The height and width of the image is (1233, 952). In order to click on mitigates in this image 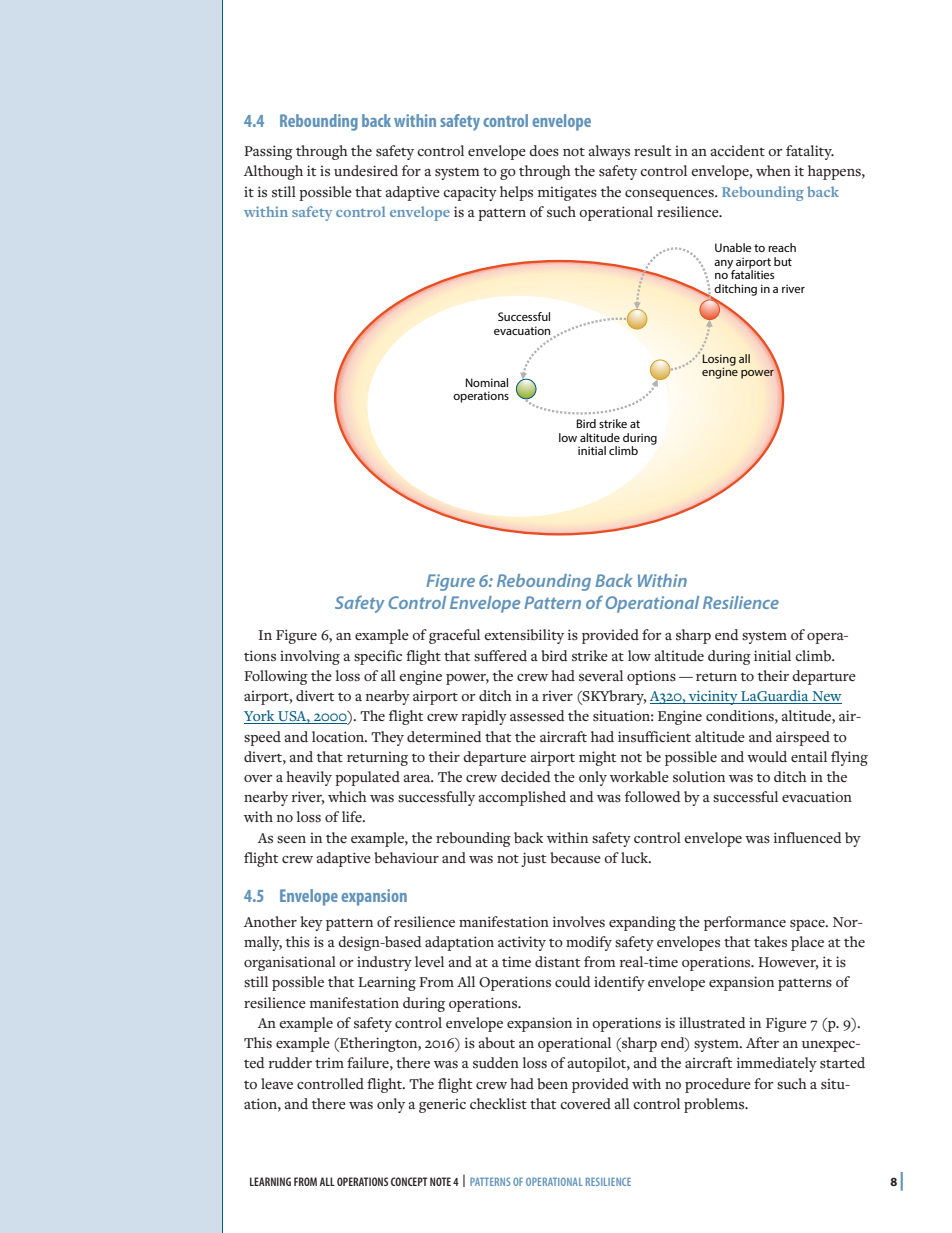, I will do `click(567, 193)`.
